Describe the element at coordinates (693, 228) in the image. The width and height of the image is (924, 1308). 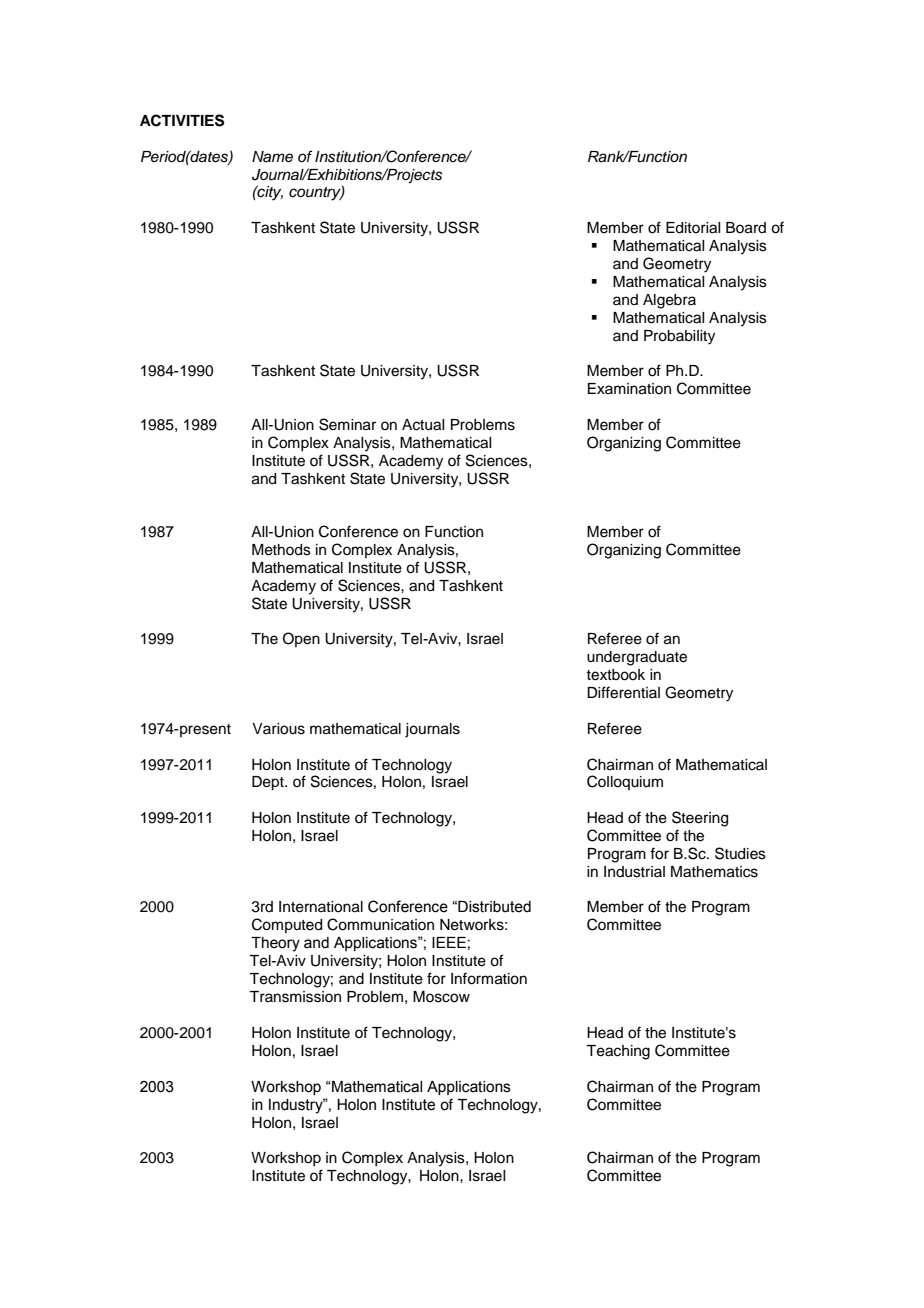
I see `Editorial` at that location.
